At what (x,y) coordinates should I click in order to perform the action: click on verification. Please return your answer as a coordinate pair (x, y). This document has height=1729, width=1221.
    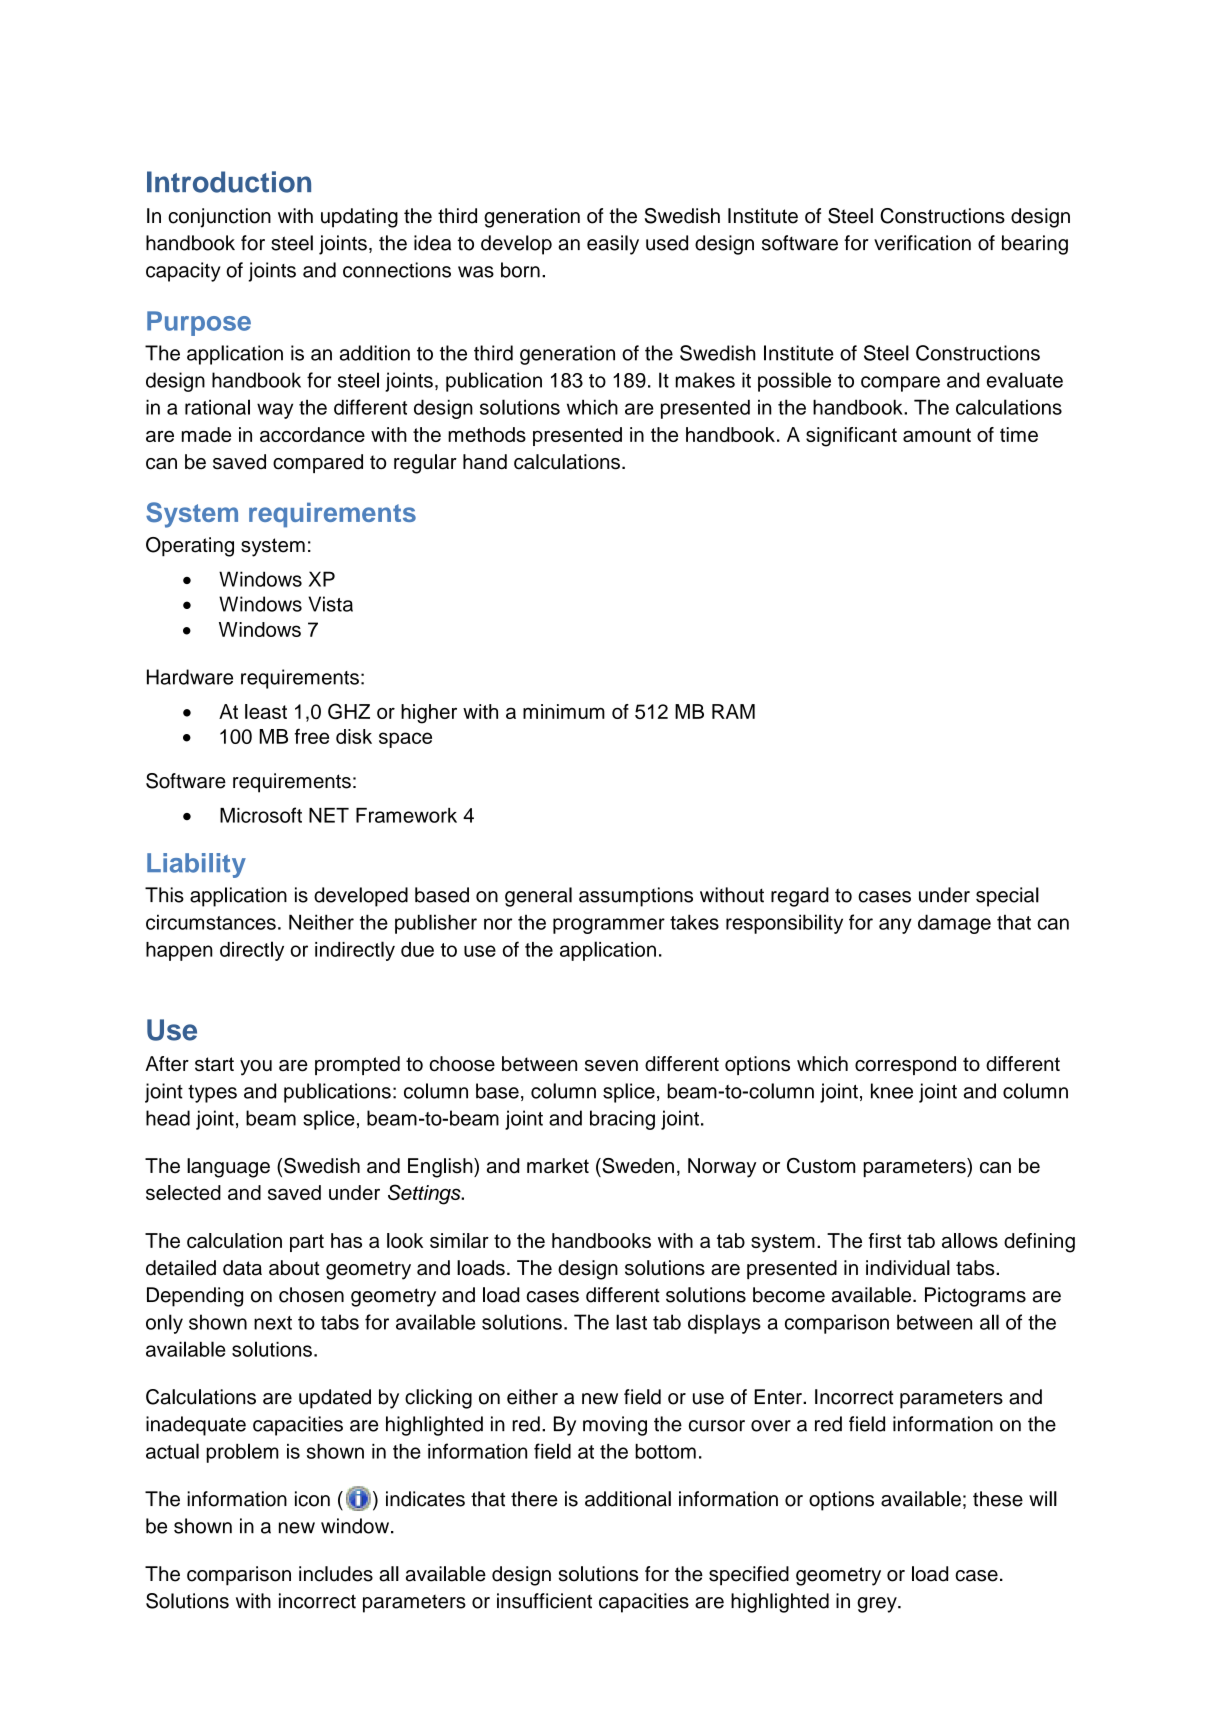
    Looking at the image, I should click on (922, 243).
